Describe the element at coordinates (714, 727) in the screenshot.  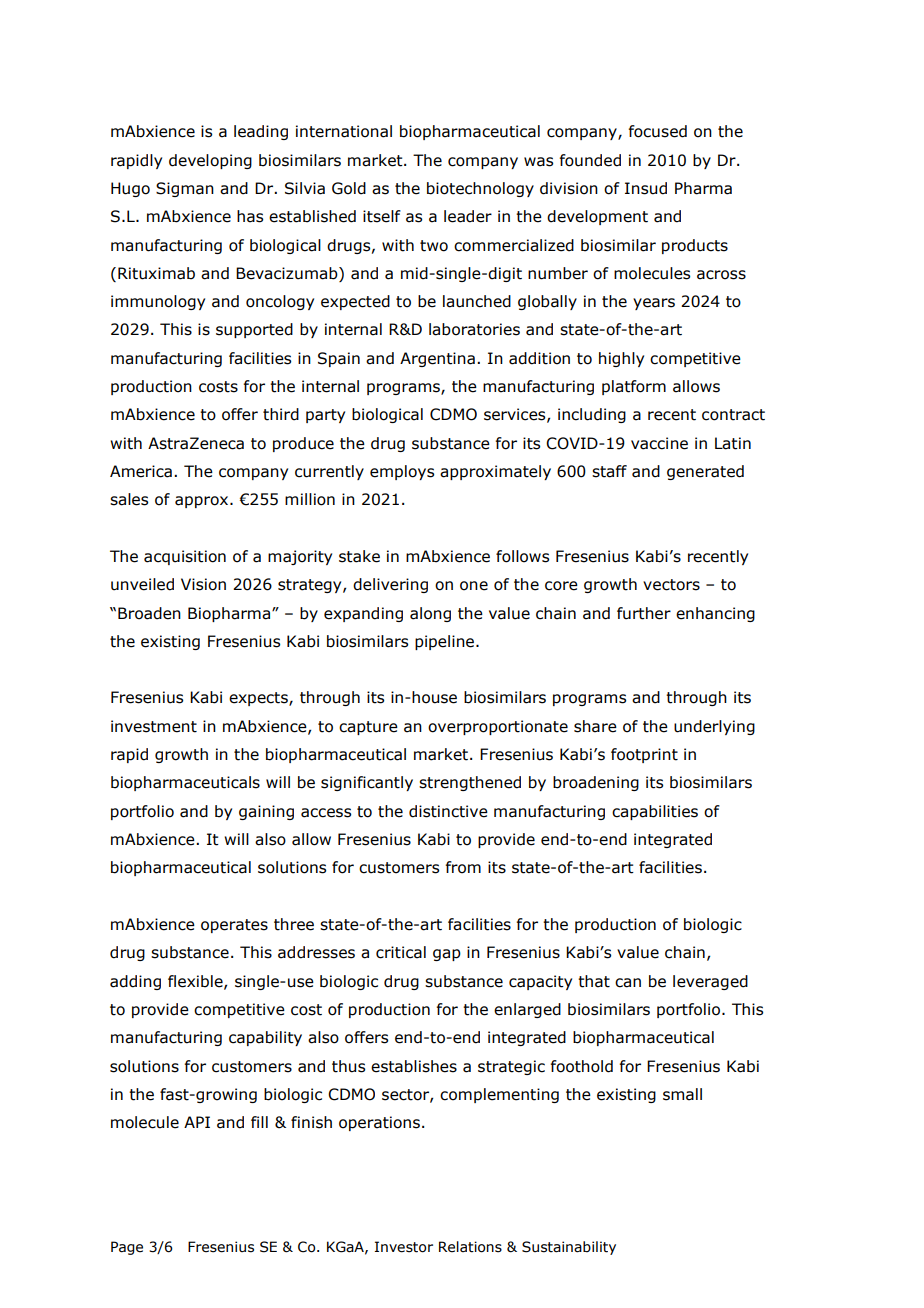
I see `underlying` at that location.
